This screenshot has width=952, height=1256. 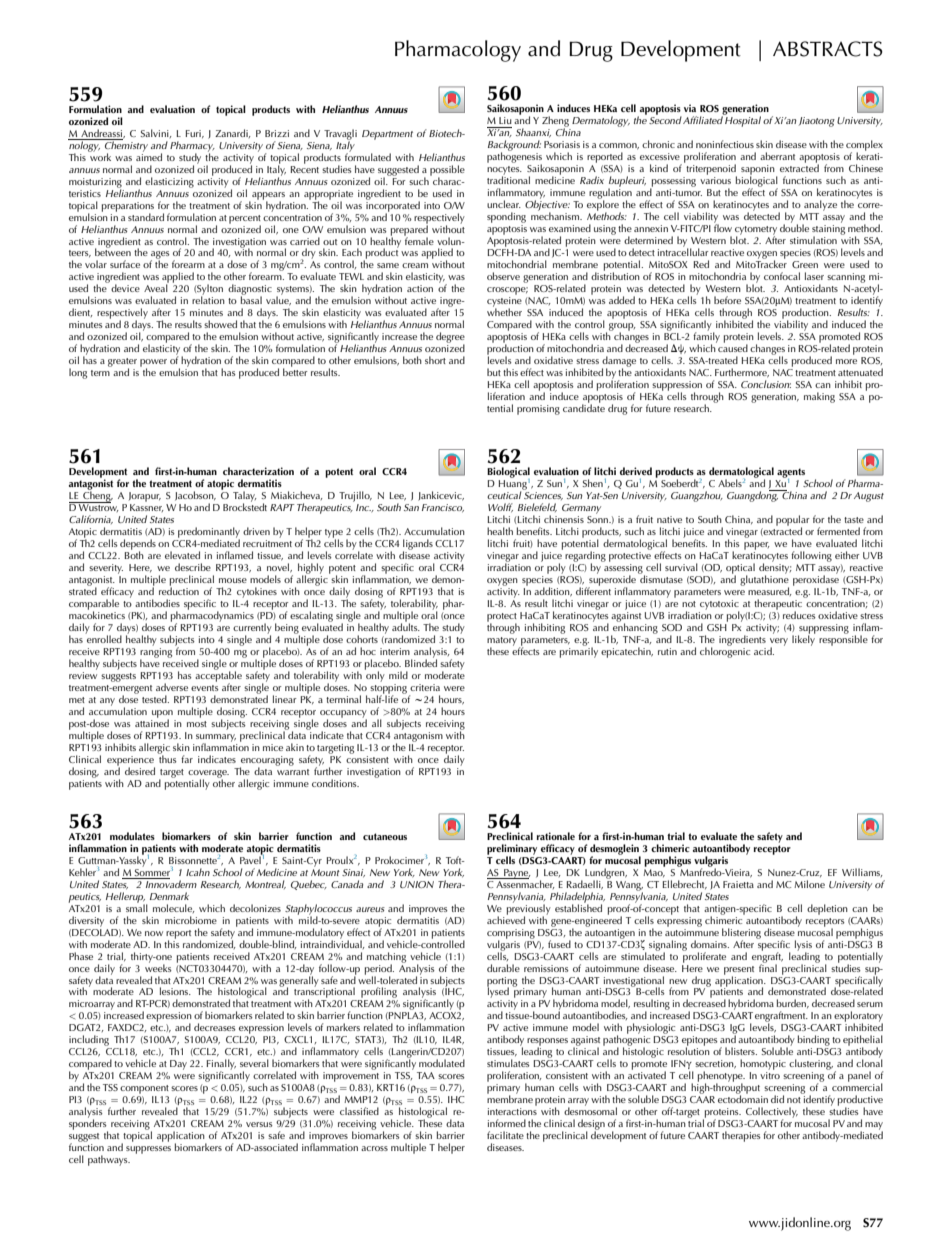 What do you see at coordinates (516, 874) in the screenshot?
I see `Payne` at bounding box center [516, 874].
